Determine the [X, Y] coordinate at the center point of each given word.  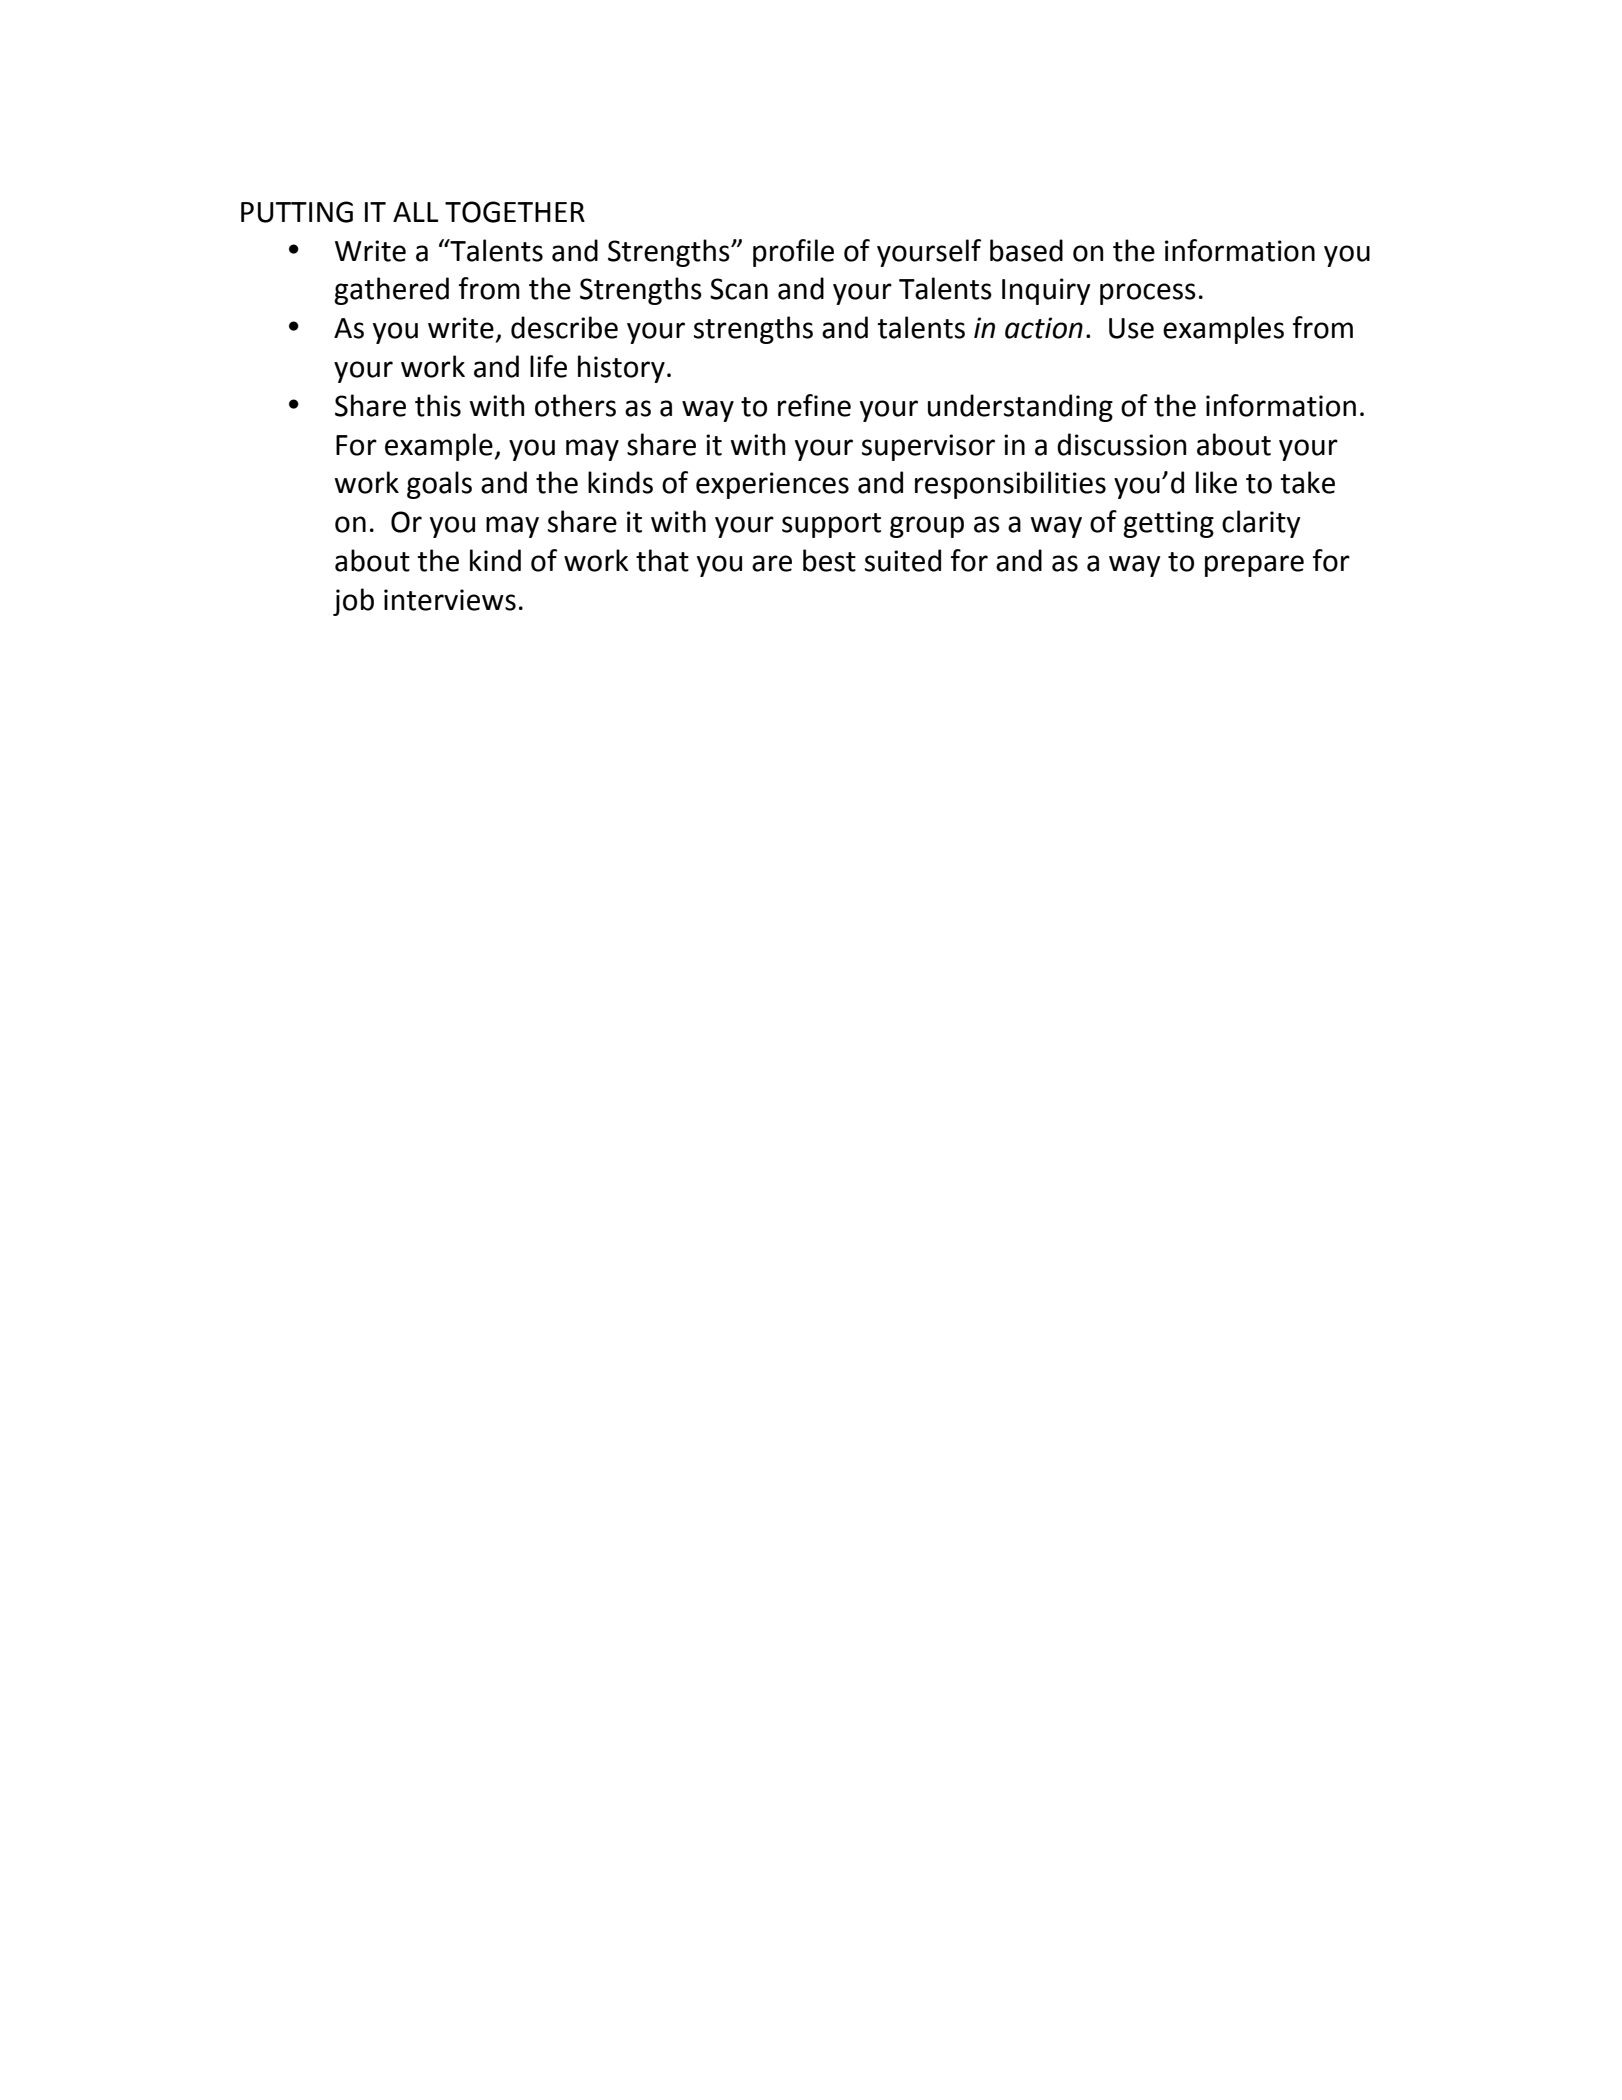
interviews [450, 600]
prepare [1254, 566]
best [829, 560]
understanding [1020, 408]
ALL [415, 212]
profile [793, 253]
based [1026, 250]
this [438, 405]
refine [814, 405]
